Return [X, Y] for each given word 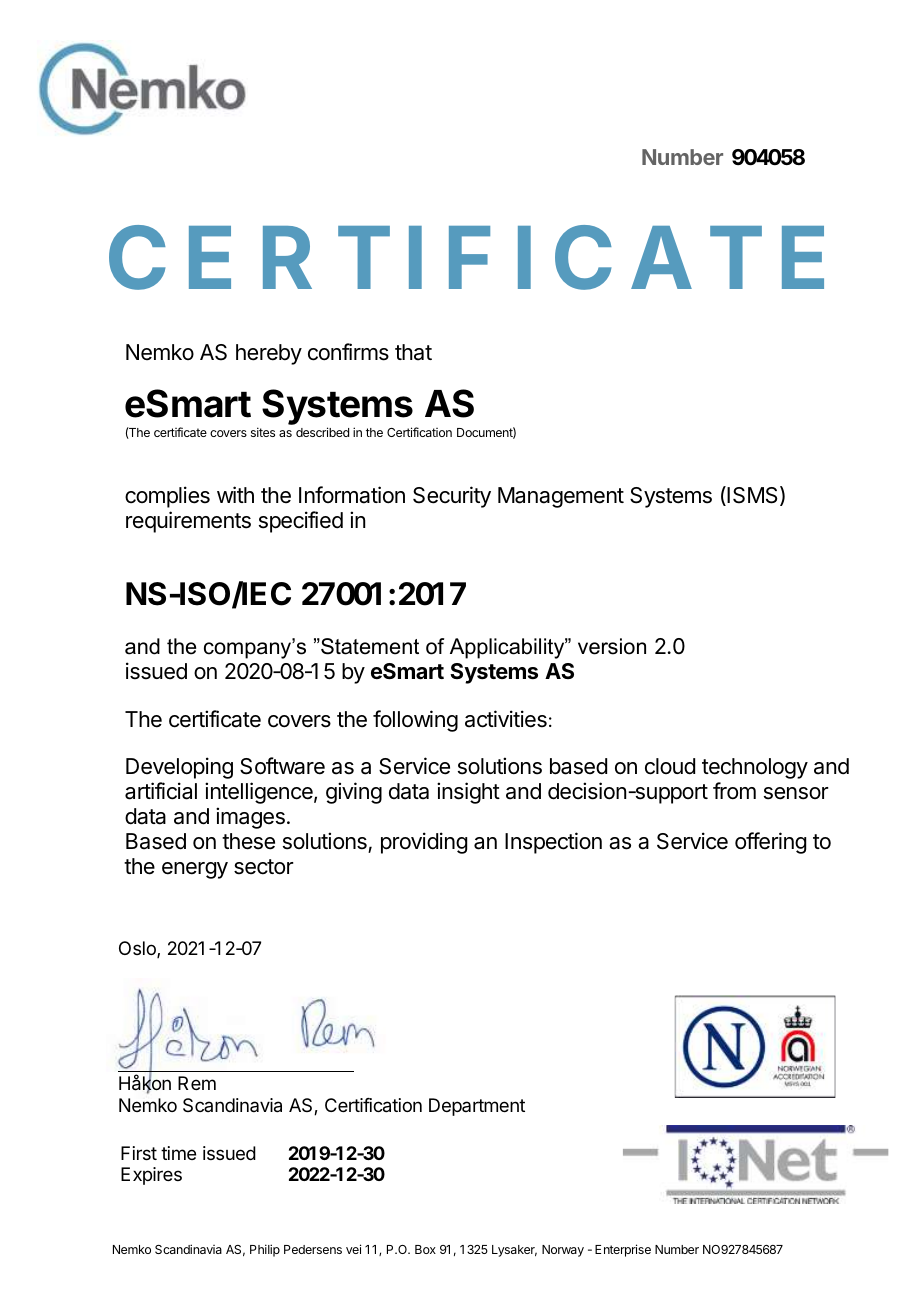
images [250, 818]
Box [425, 1249]
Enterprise [623, 1250]
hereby [269, 354]
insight [468, 793]
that [413, 352]
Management [561, 497]
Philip [265, 1250]
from [734, 791]
